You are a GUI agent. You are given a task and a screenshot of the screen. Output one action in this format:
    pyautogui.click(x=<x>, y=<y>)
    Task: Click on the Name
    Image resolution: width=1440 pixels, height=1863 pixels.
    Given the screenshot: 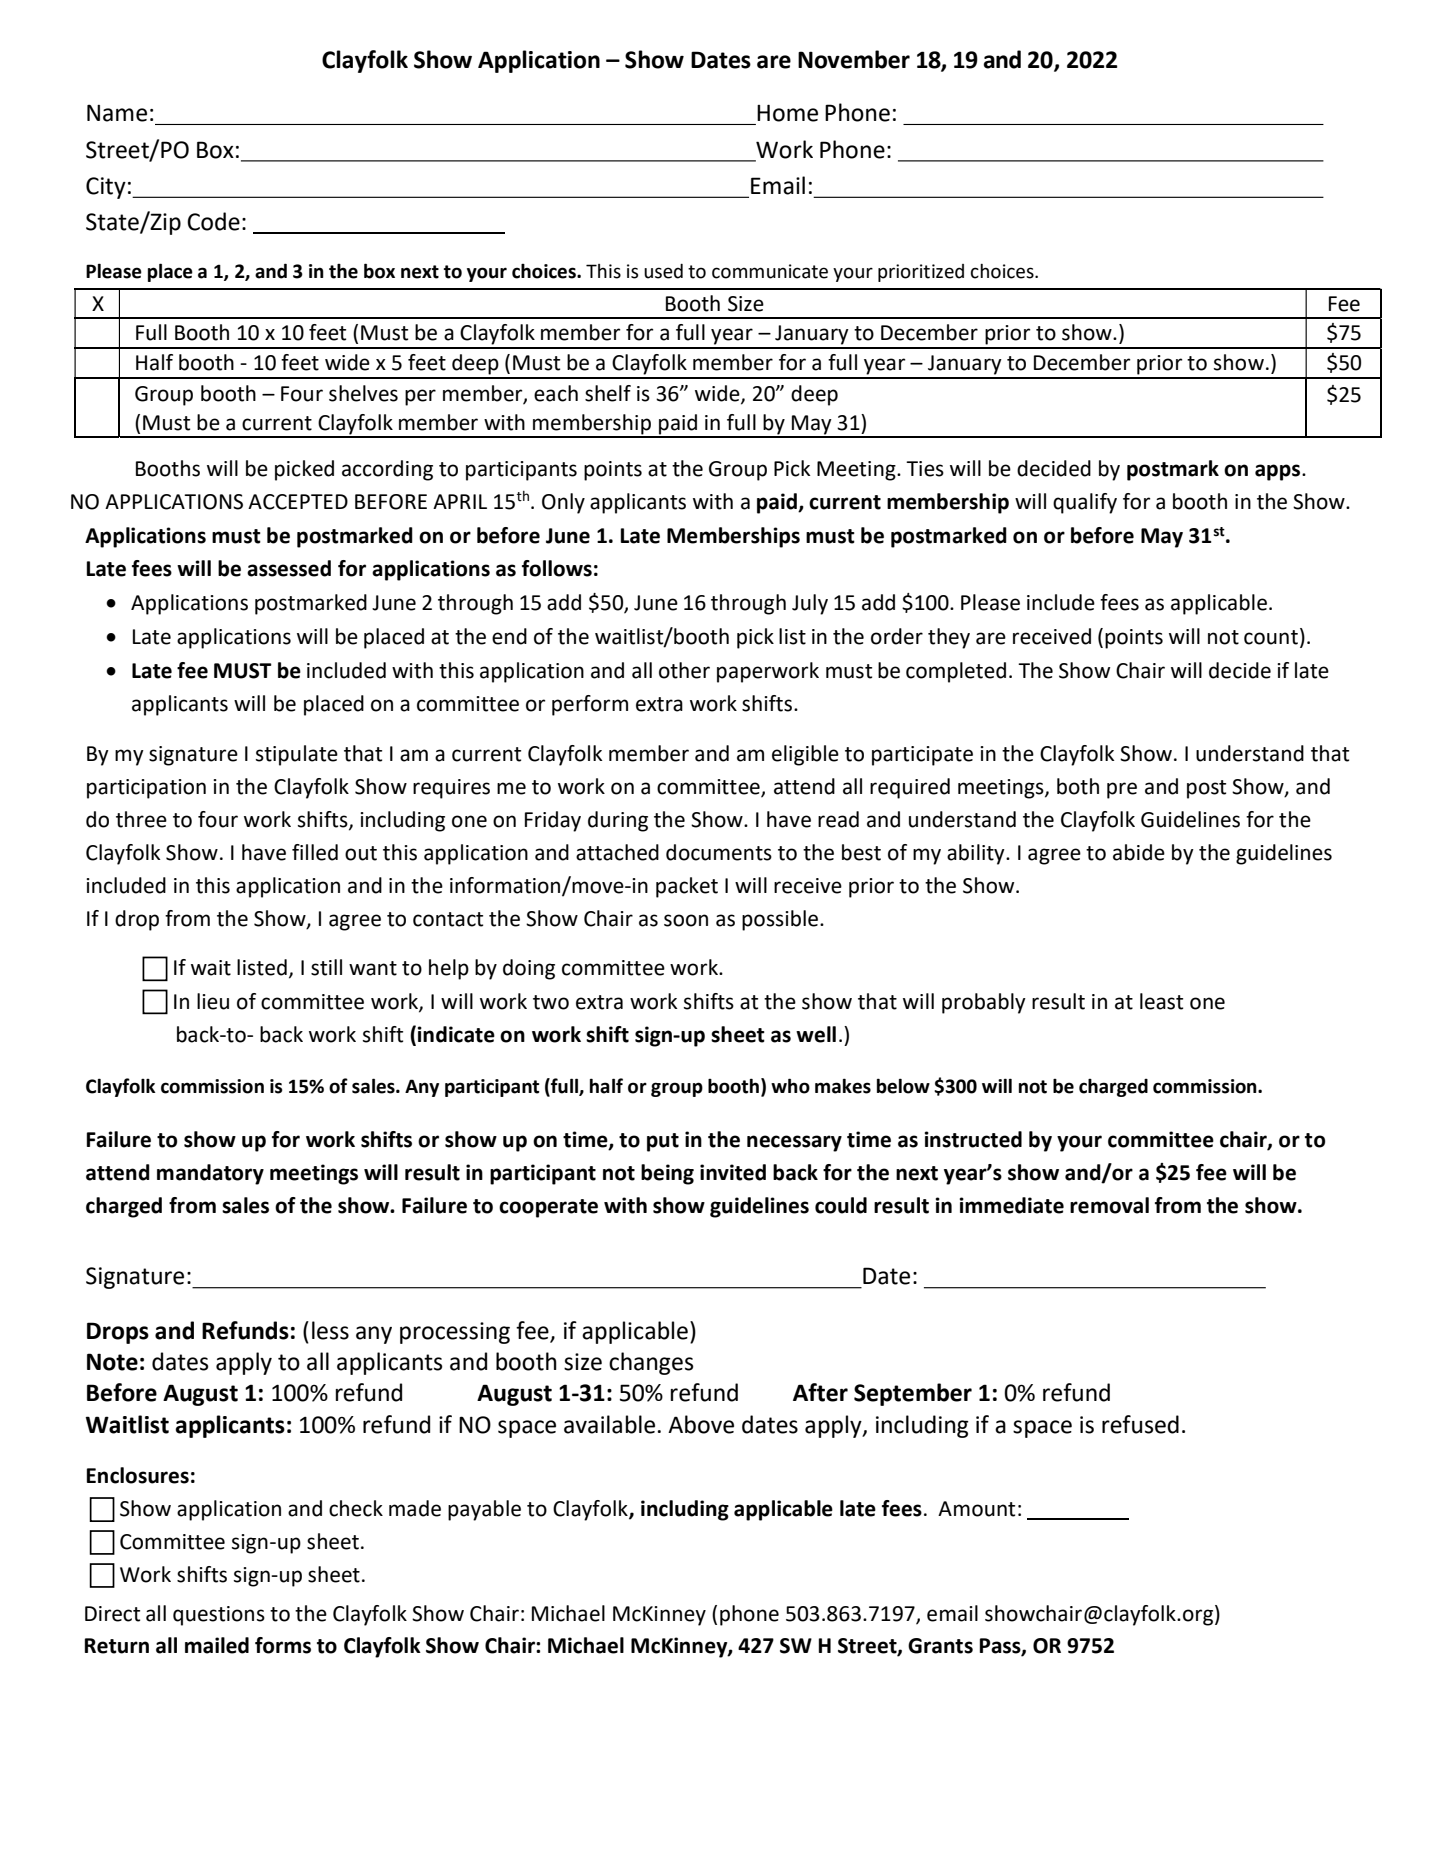 What is the action you would take?
    pyautogui.click(x=117, y=113)
